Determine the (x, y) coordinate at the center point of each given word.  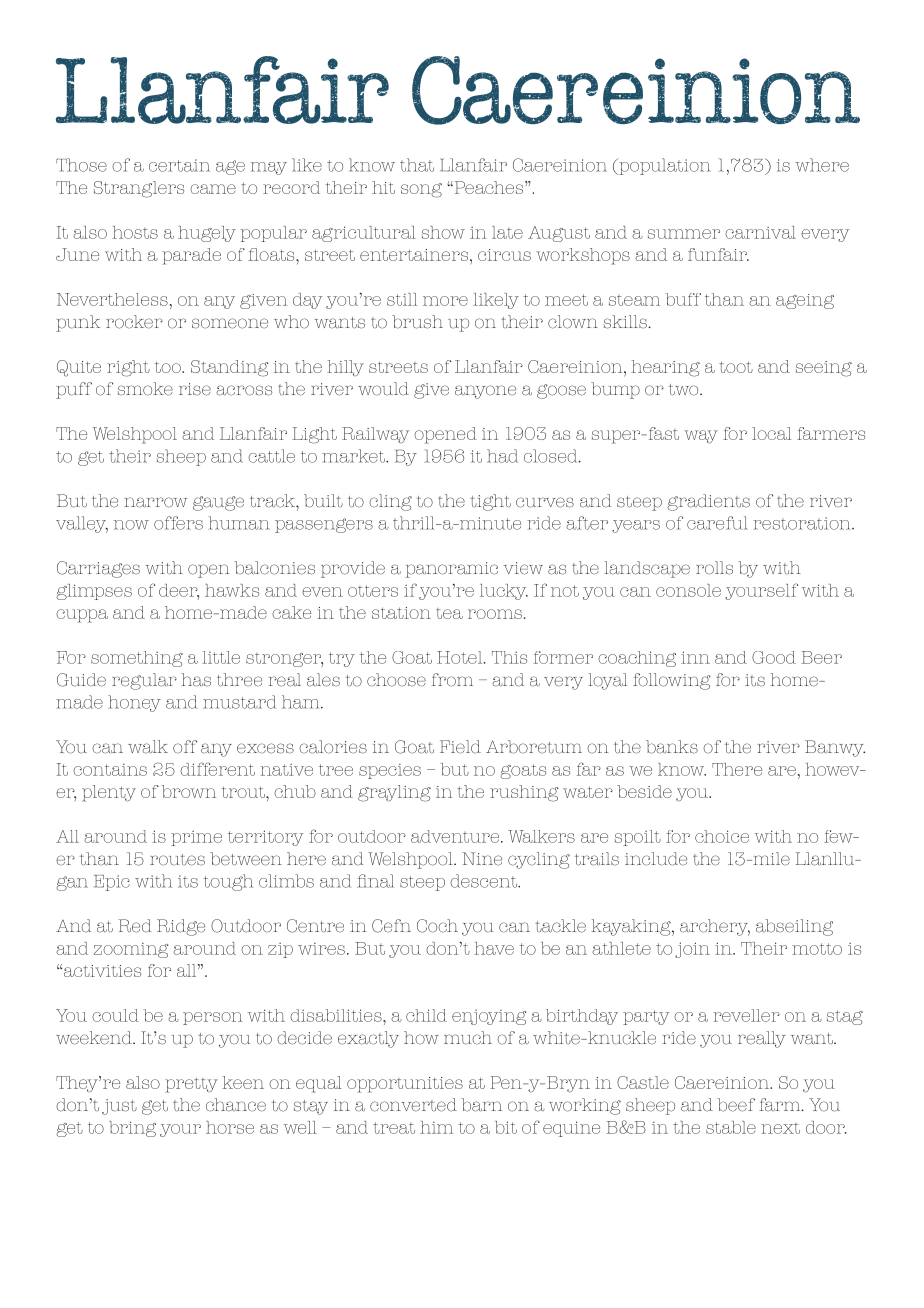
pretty (191, 1085)
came (213, 189)
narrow (155, 502)
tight (490, 502)
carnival (760, 232)
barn (481, 1105)
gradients (708, 502)
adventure (455, 836)
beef (736, 1105)
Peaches (489, 187)
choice (722, 836)
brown (189, 791)
